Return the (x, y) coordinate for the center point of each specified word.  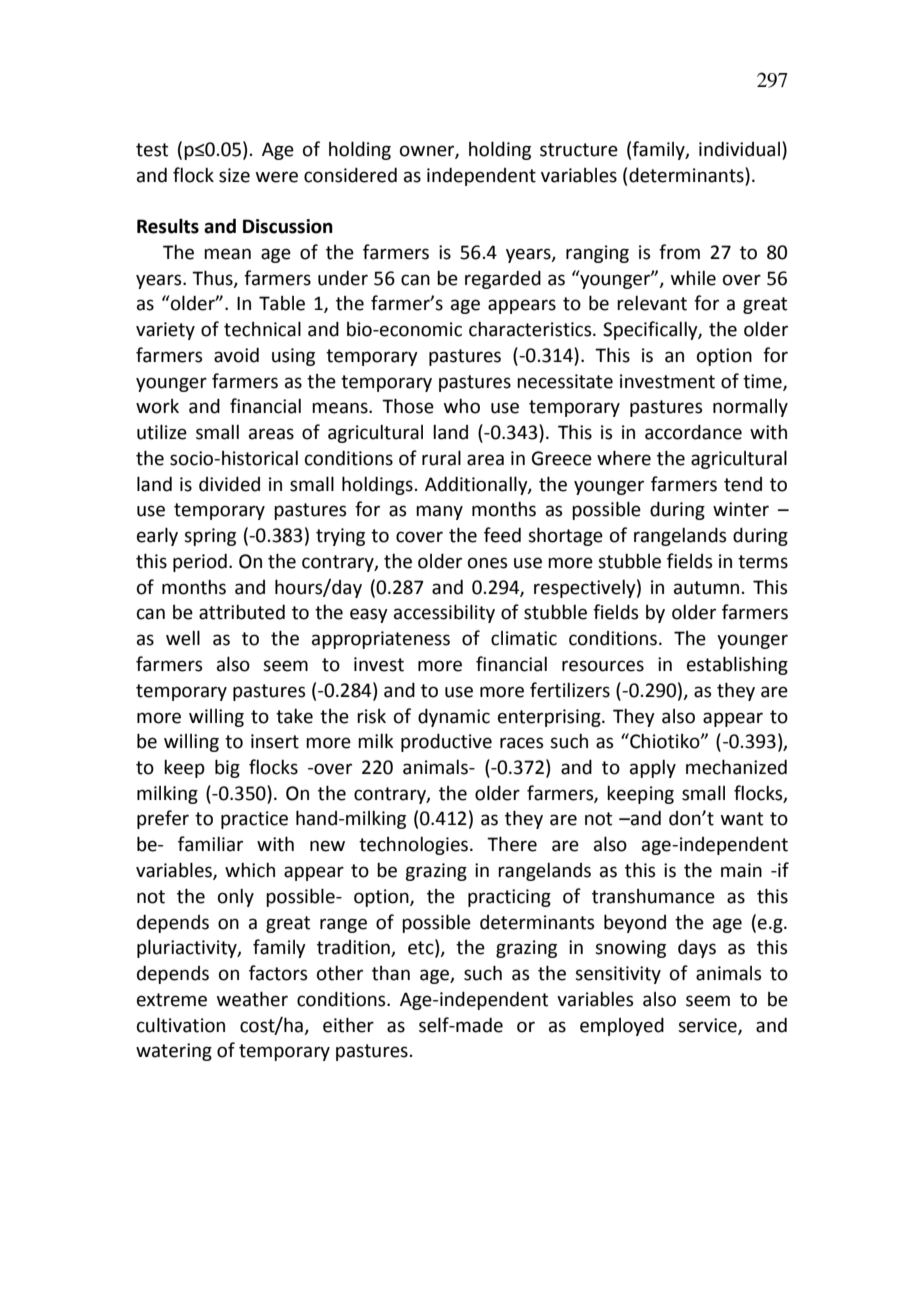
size (234, 175)
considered (350, 175)
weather (252, 999)
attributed (242, 612)
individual (741, 149)
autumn (706, 588)
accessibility (444, 613)
